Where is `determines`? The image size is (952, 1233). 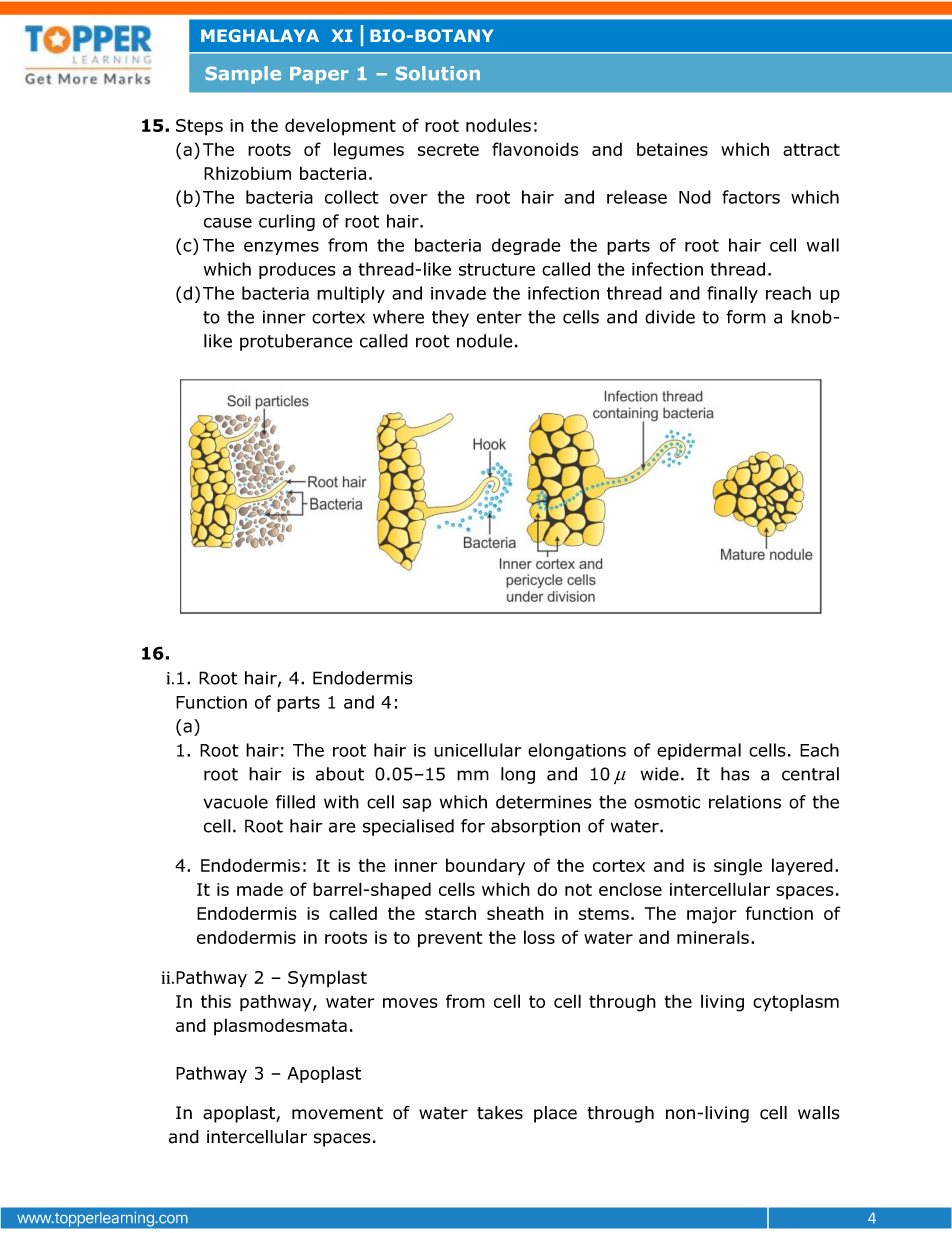 determines is located at coordinates (544, 802).
